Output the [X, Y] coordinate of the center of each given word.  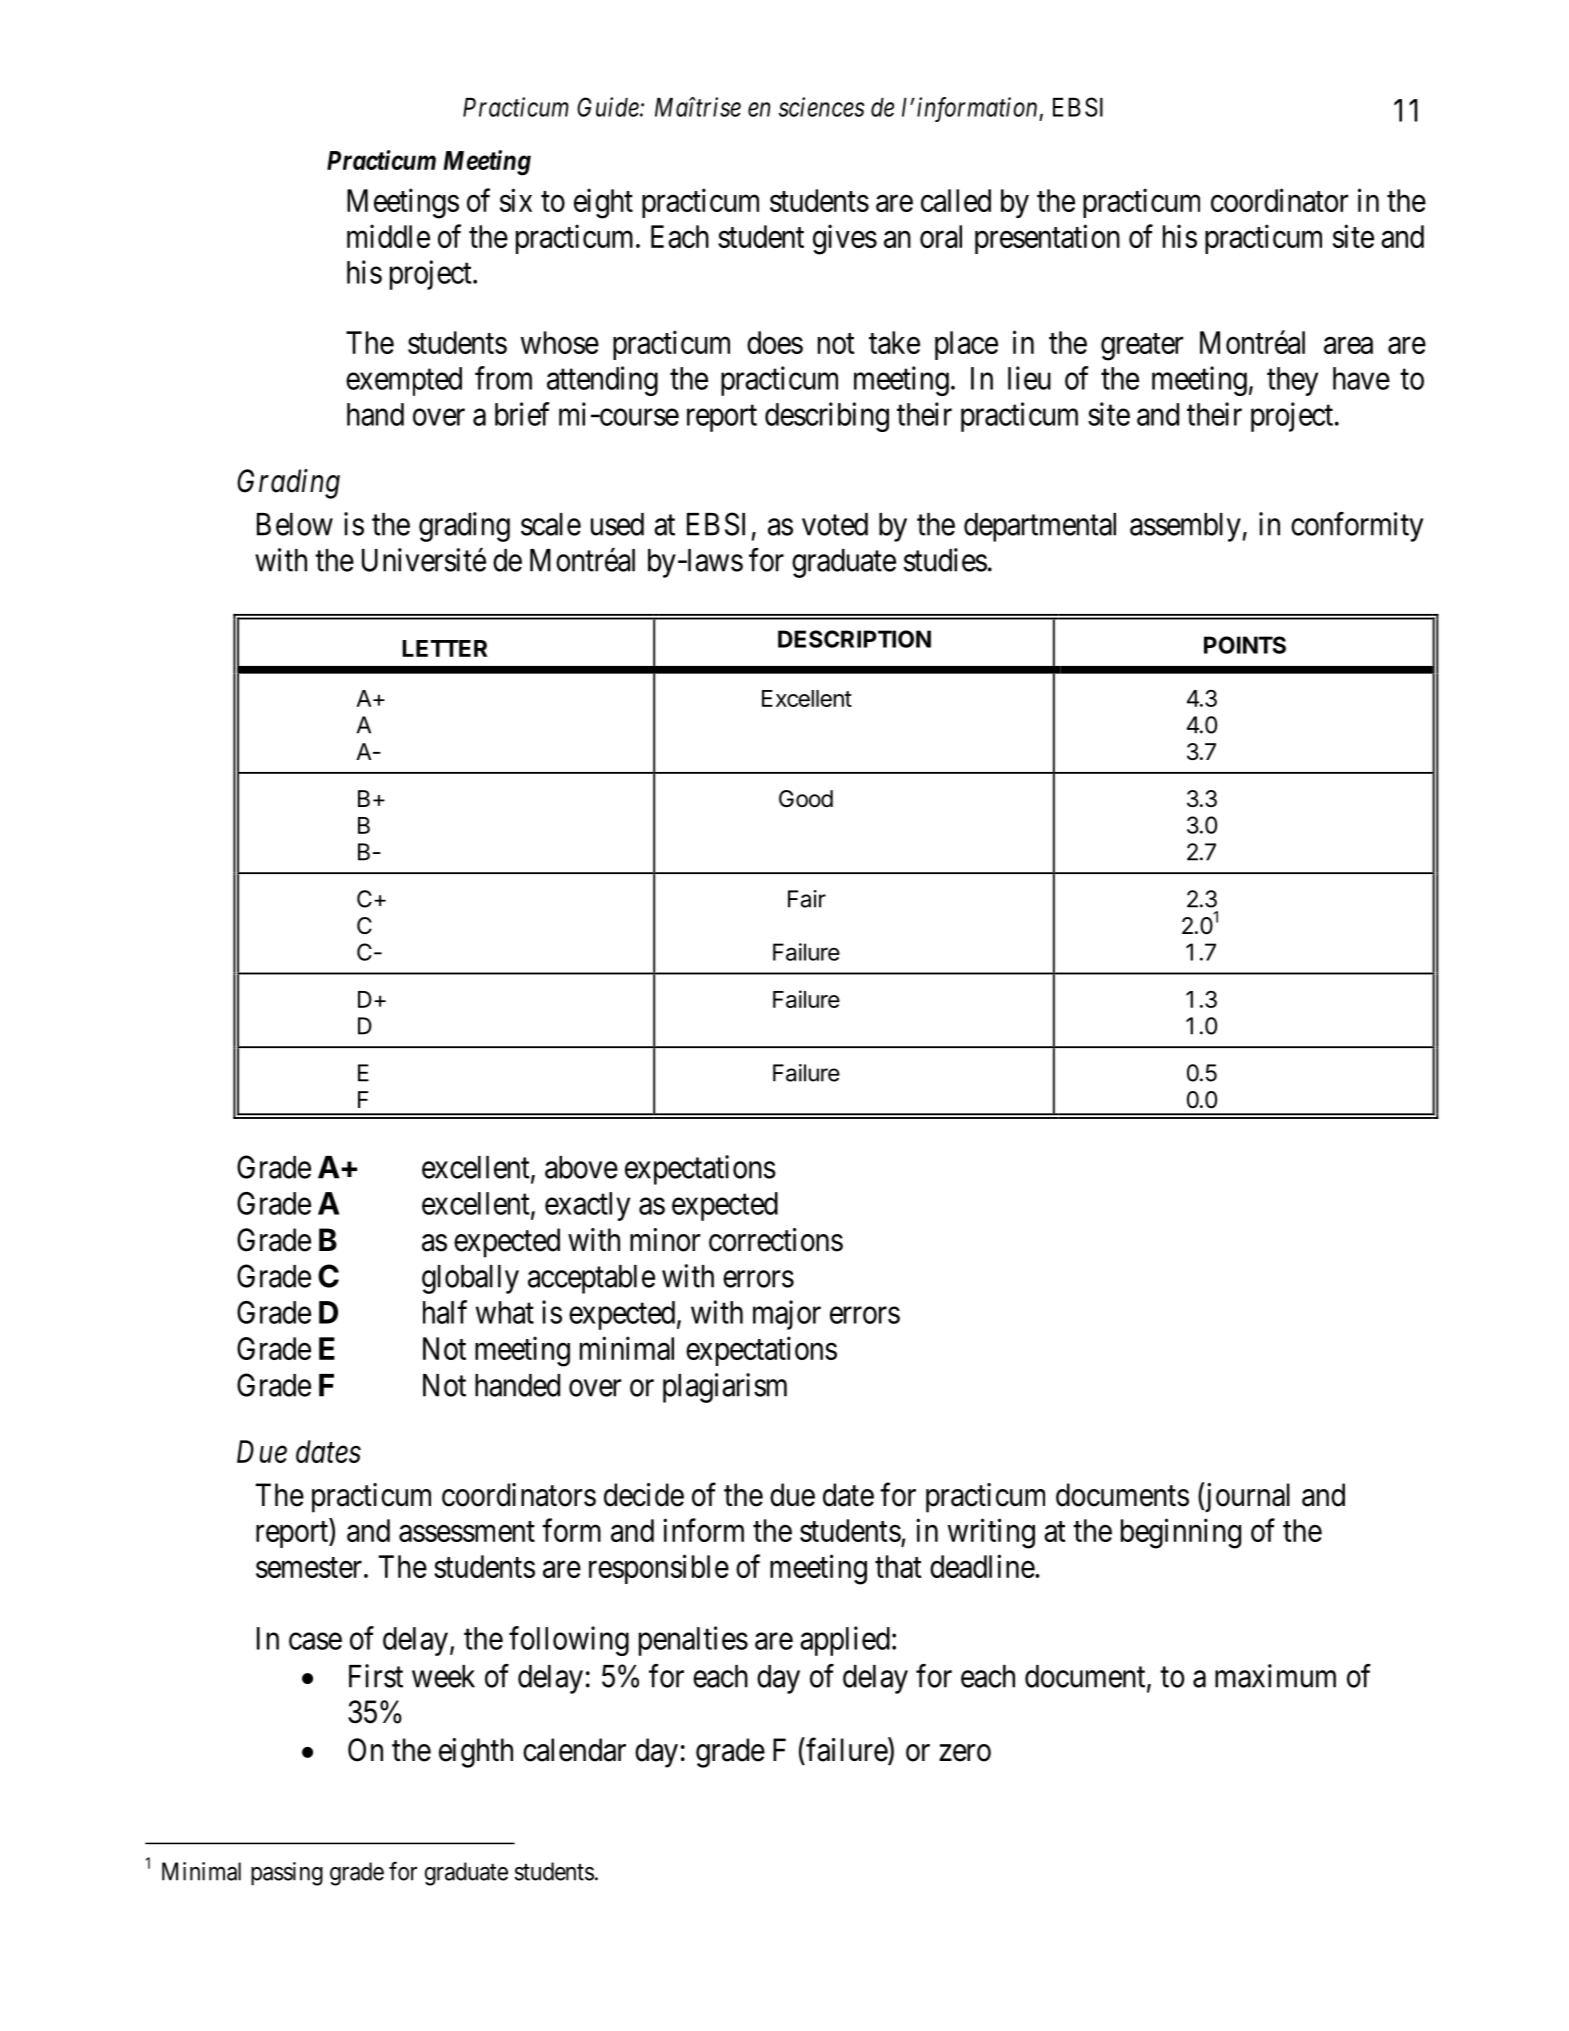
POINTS [1245, 645]
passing [287, 1874]
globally [470, 1279]
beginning [1181, 1533]
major [787, 1315]
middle [388, 236]
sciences [822, 107]
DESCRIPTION [854, 639]
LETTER [444, 648]
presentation [1047, 239]
